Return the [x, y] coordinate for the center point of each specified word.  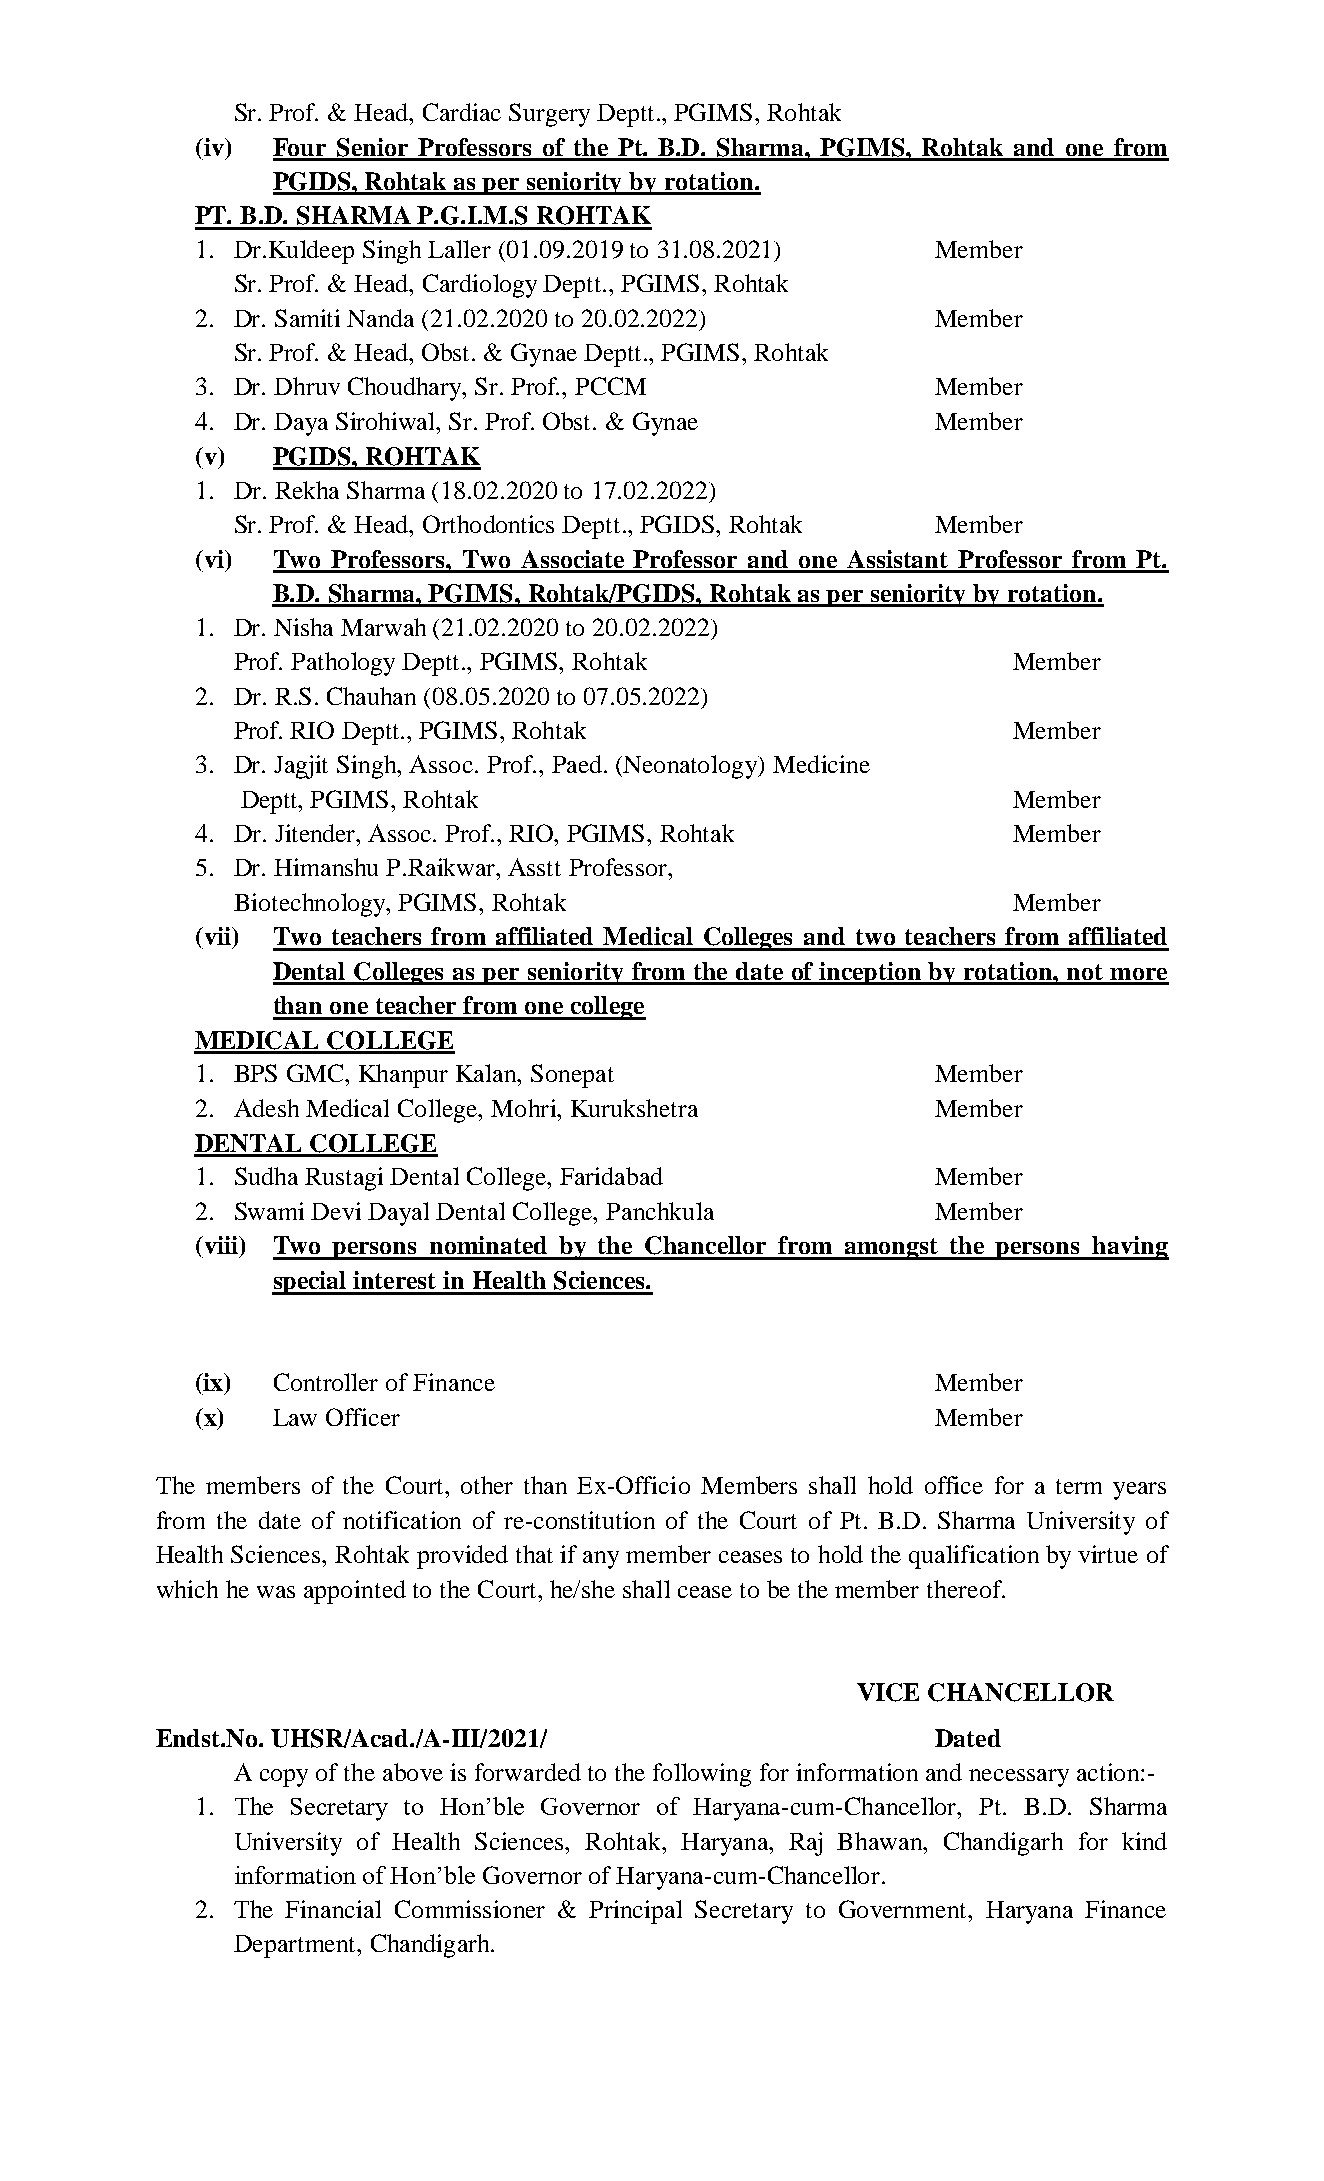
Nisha [303, 627]
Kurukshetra [634, 1108]
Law [295, 1417]
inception [870, 973]
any [601, 1560]
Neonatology [691, 767]
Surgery [549, 115]
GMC [317, 1073]
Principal [635, 1912]
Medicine [821, 764]
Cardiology [480, 286]
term [1079, 1486]
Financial [333, 1909]
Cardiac [462, 112]
